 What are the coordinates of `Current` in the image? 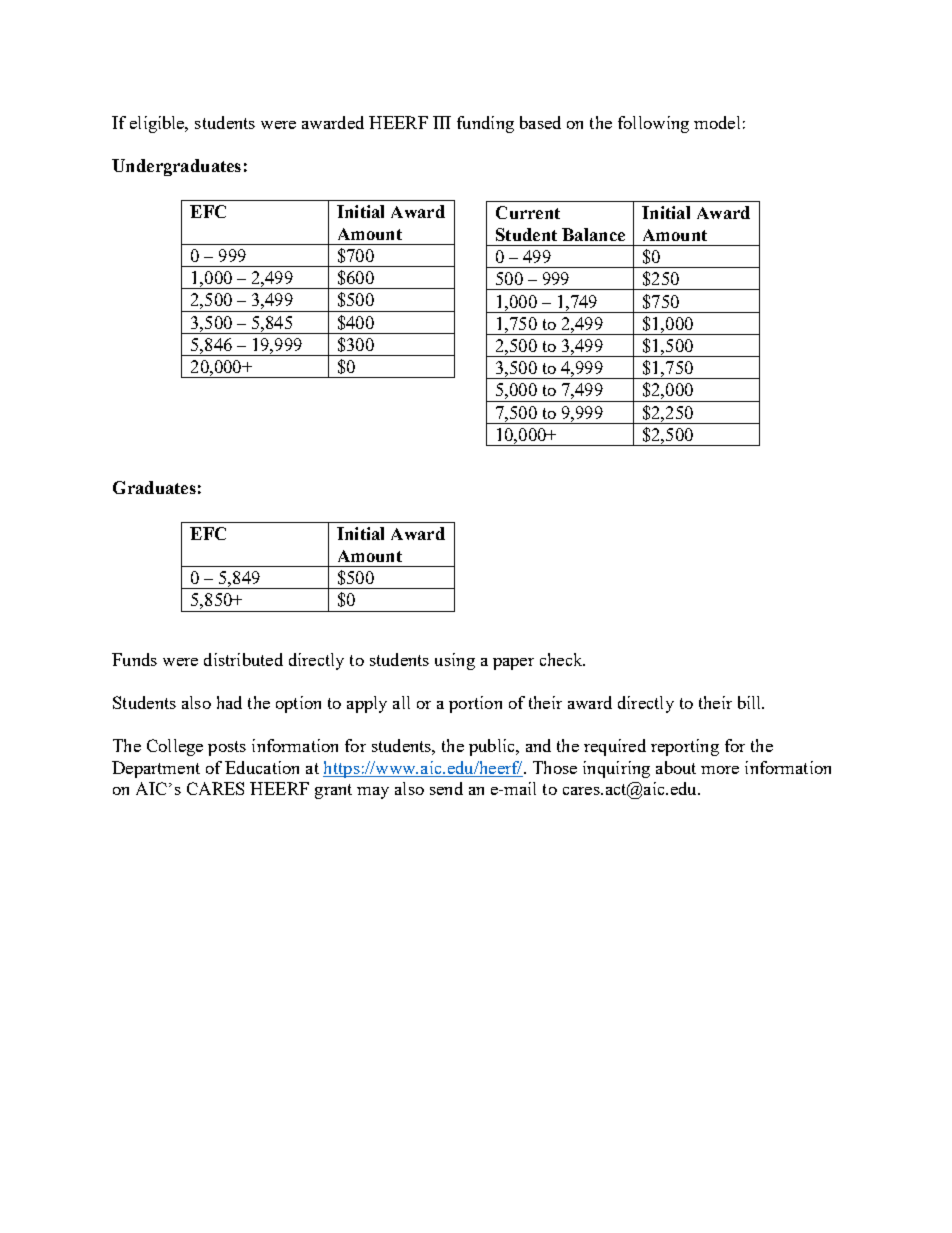 It's located at (528, 212).
